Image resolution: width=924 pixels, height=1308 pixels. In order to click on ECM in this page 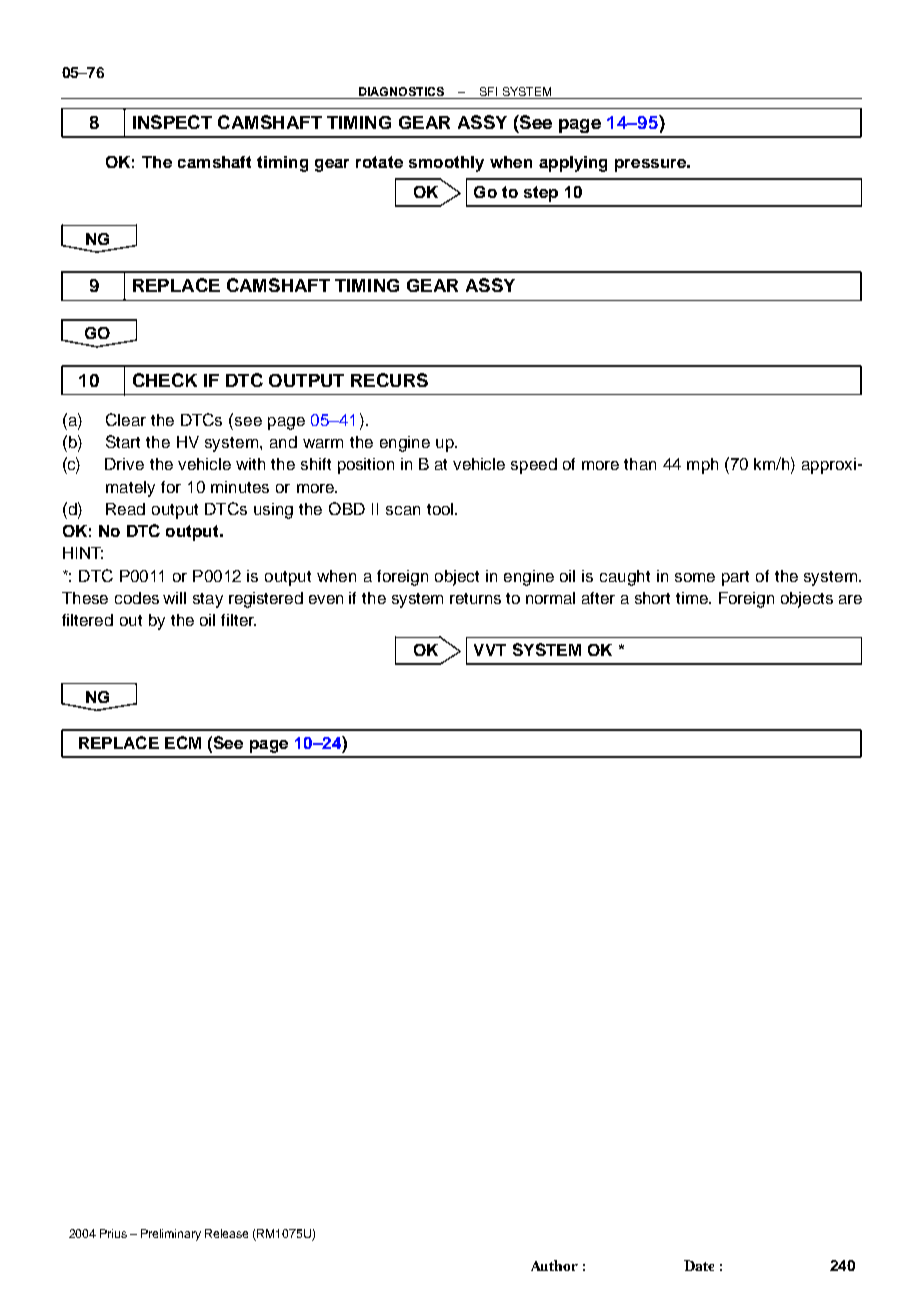, I will do `click(183, 742)`.
